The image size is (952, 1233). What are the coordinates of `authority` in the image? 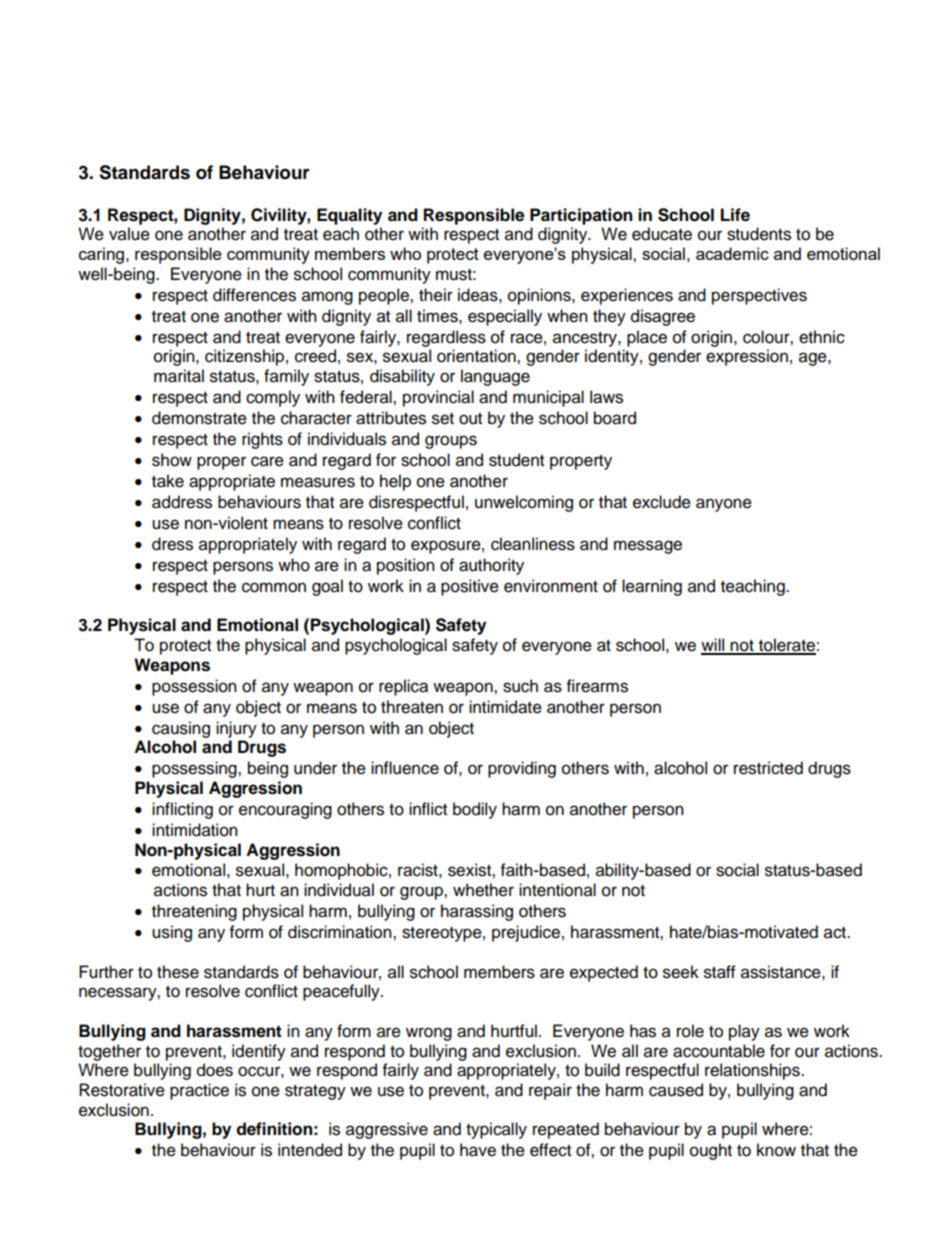 It's located at (491, 566).
